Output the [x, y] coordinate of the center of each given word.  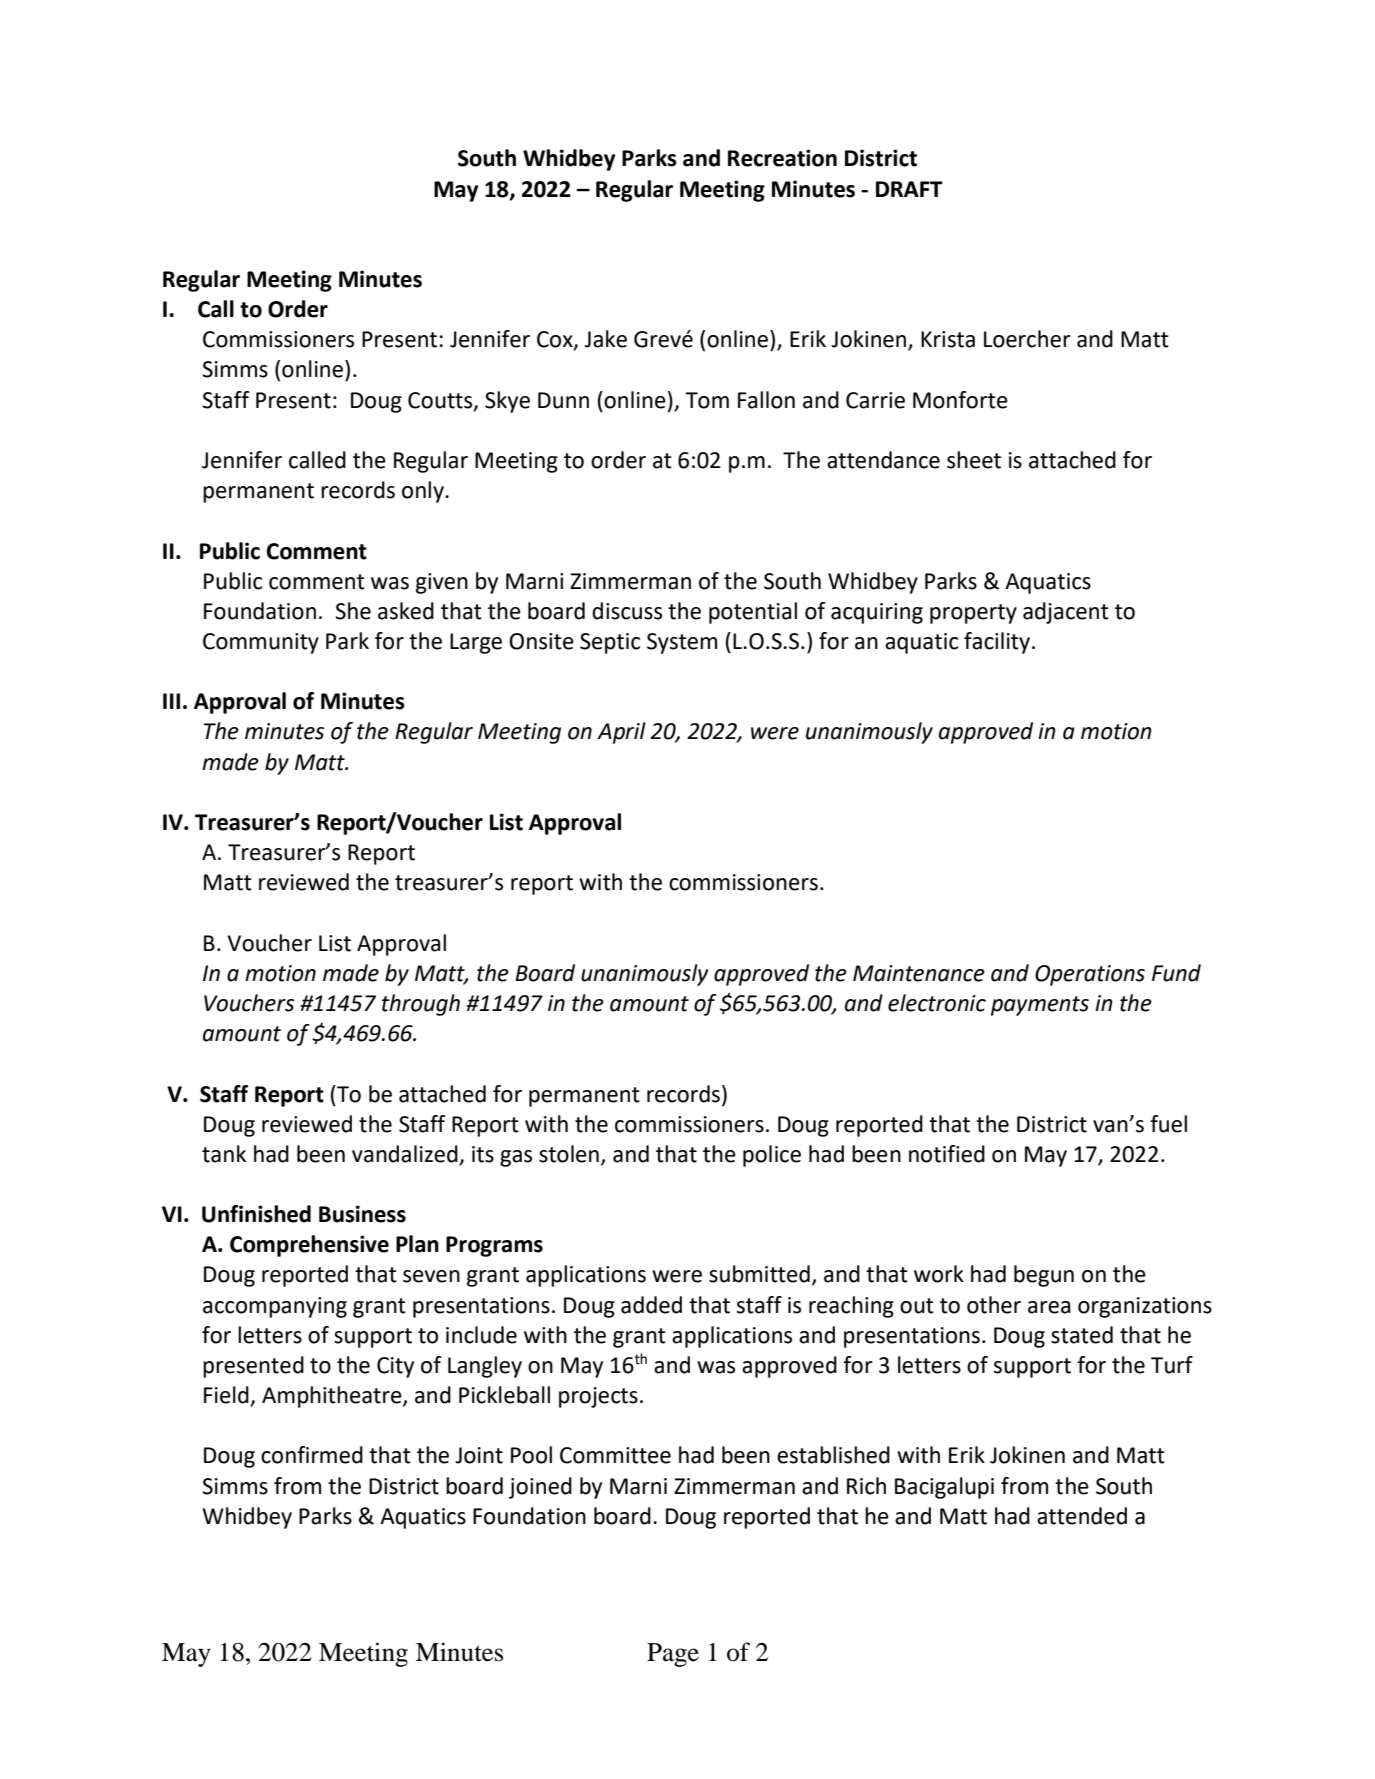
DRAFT [909, 189]
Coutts [441, 401]
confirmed [312, 1455]
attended [1082, 1516]
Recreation [782, 158]
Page [673, 1655]
